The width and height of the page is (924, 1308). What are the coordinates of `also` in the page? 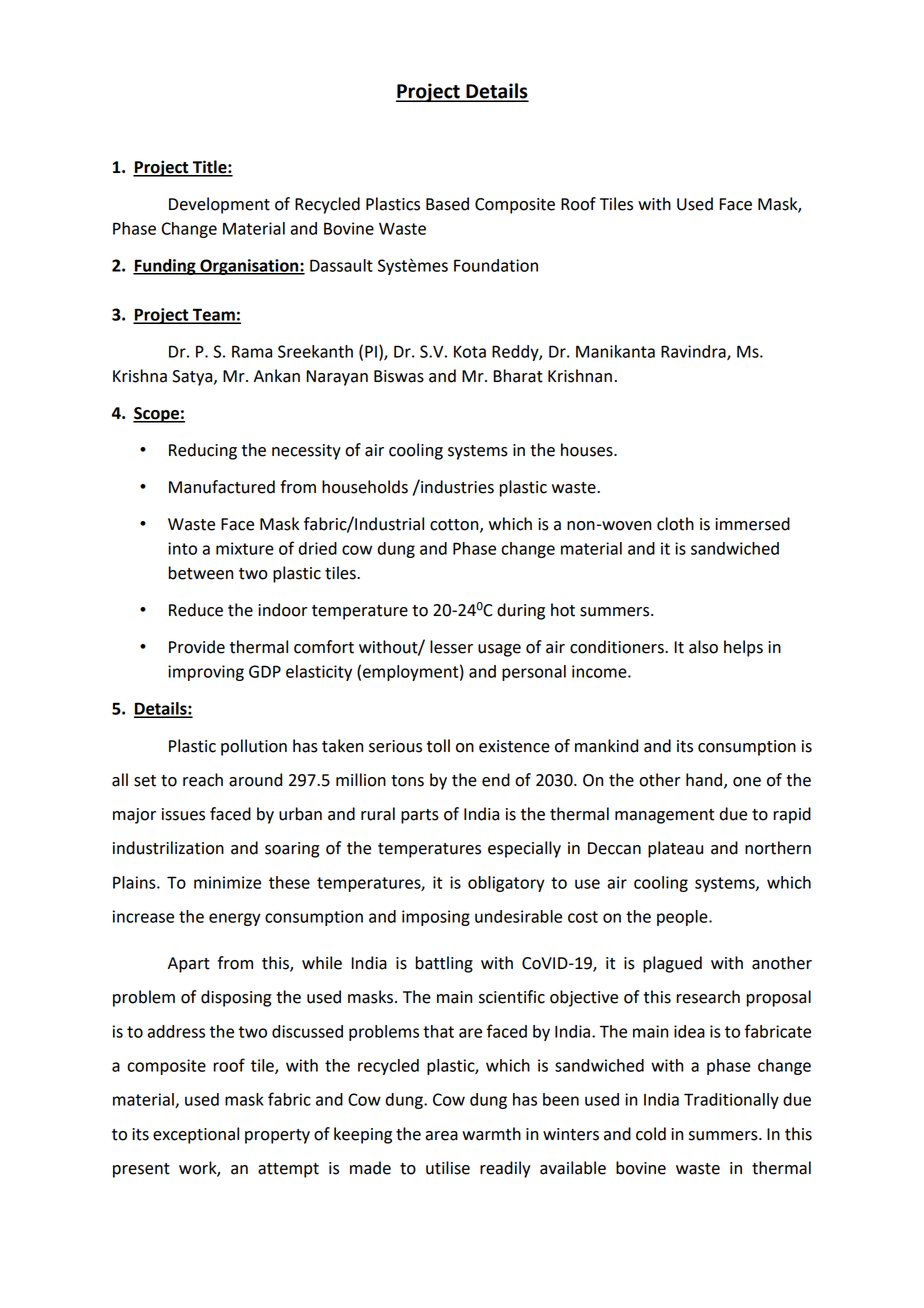 It's located at (703, 647).
